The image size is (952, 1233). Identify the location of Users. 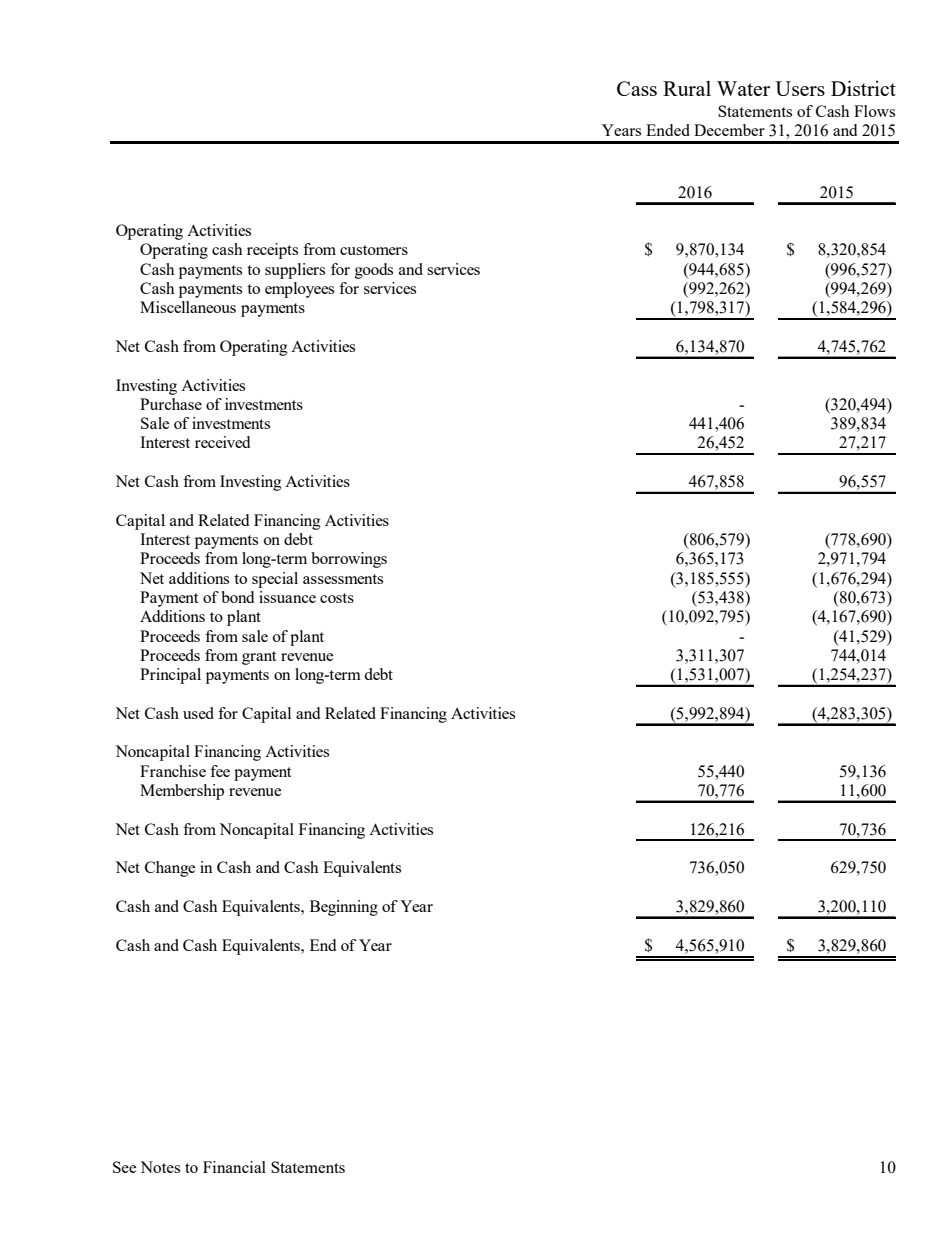
(800, 88).
